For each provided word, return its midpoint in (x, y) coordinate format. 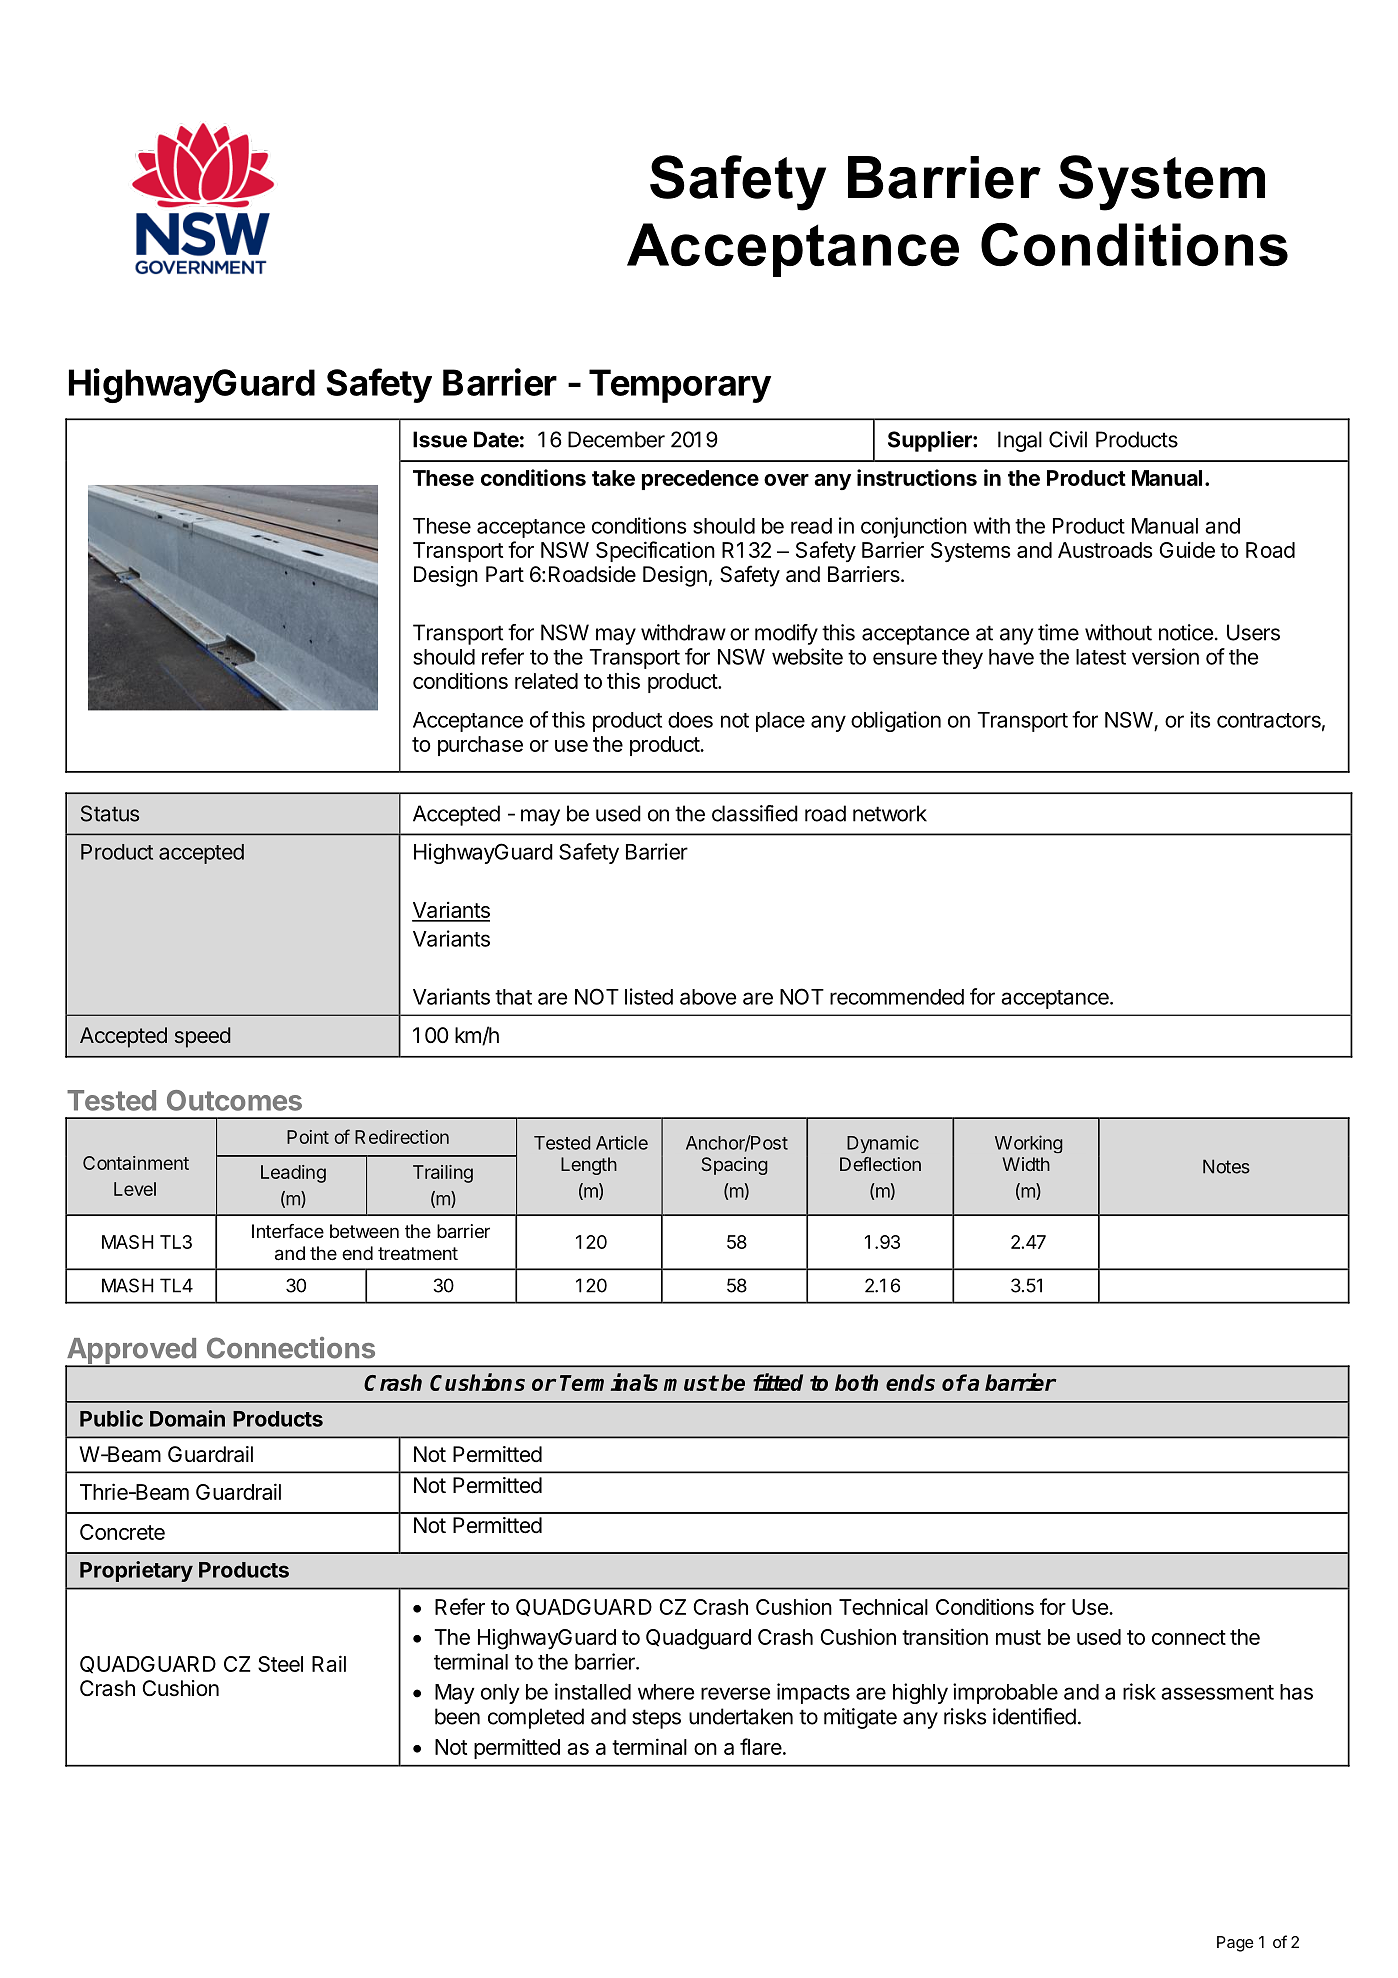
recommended (897, 997)
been (457, 1716)
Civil (1068, 439)
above (708, 997)
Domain (187, 1418)
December (616, 439)
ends (910, 1382)
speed (202, 1037)
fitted (778, 1382)
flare (762, 1746)
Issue (440, 439)
